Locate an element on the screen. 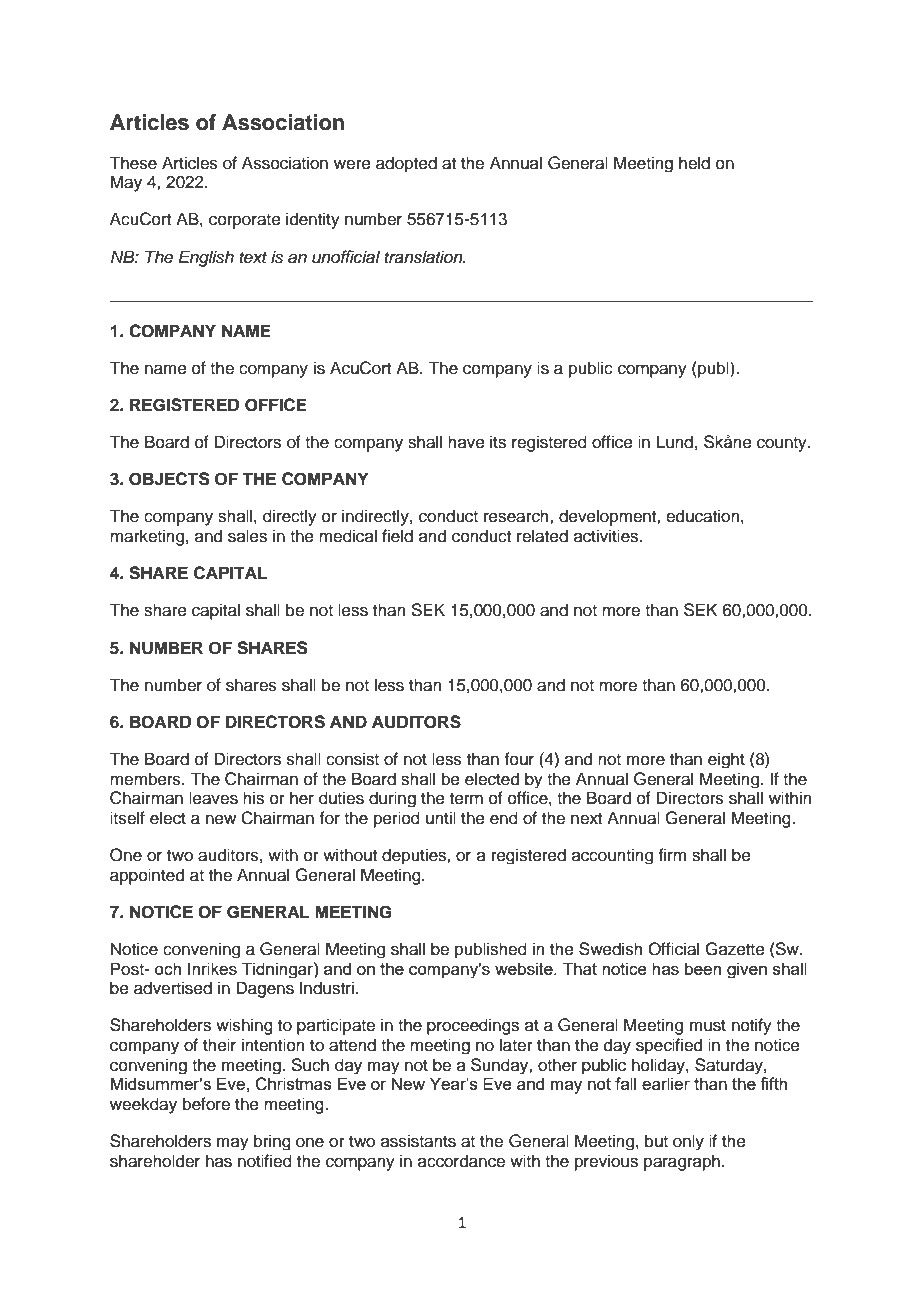 Image resolution: width=924 pixels, height=1308 pixels. only is located at coordinates (688, 1142).
